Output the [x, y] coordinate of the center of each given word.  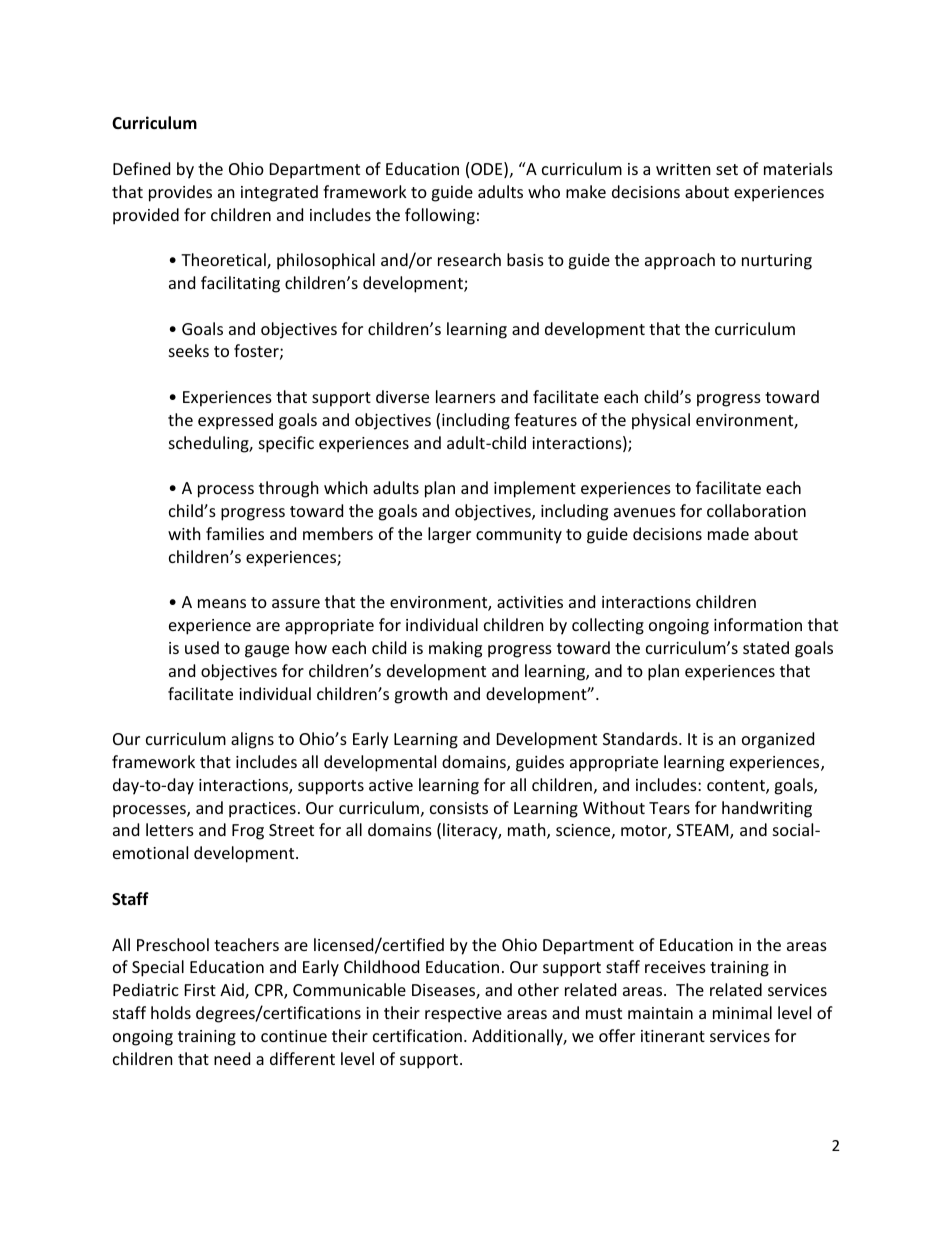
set [727, 169]
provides [180, 193]
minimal [742, 1012]
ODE [488, 170]
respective [463, 1015]
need [232, 1058]
